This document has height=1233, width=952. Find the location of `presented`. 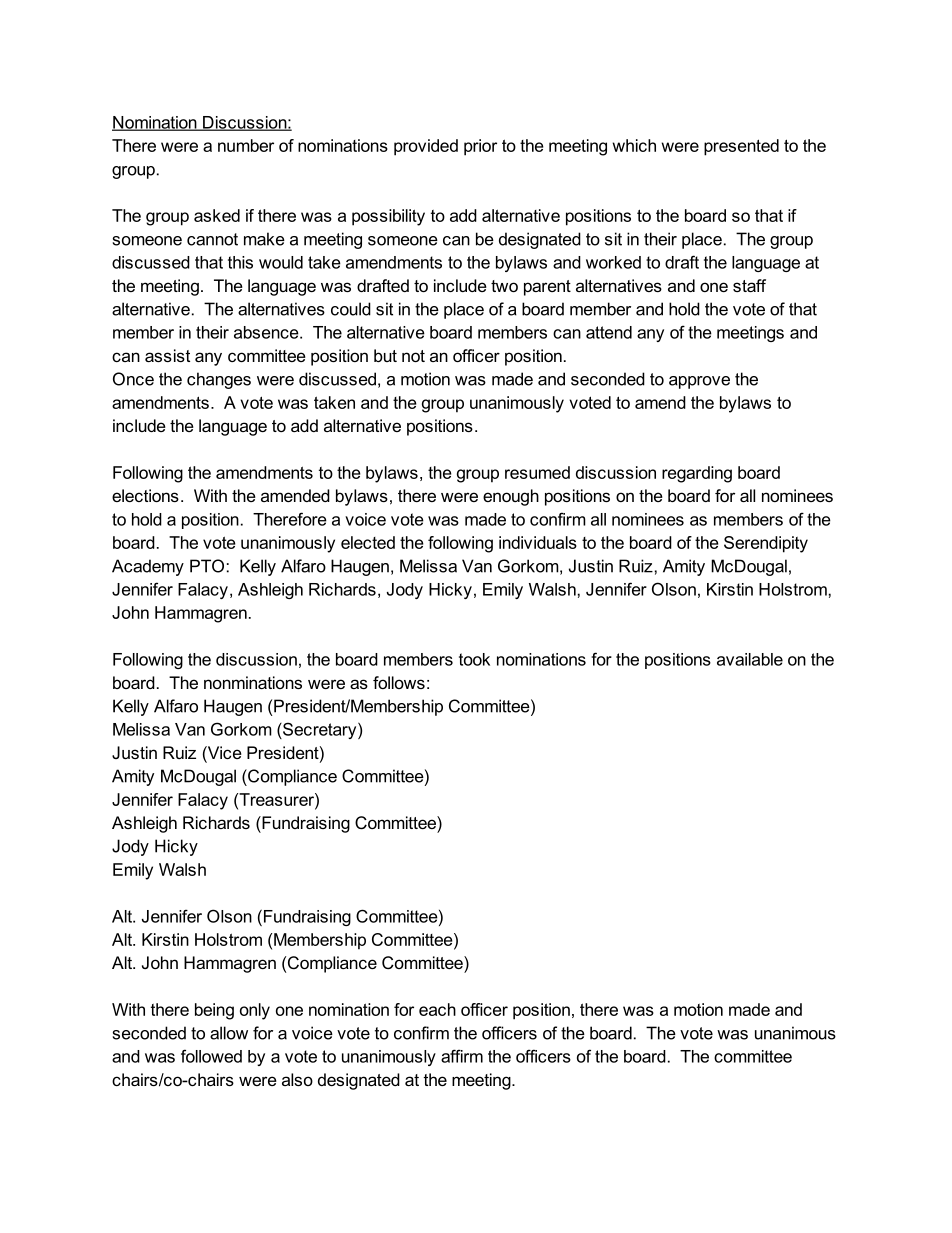

presented is located at coordinates (741, 147).
